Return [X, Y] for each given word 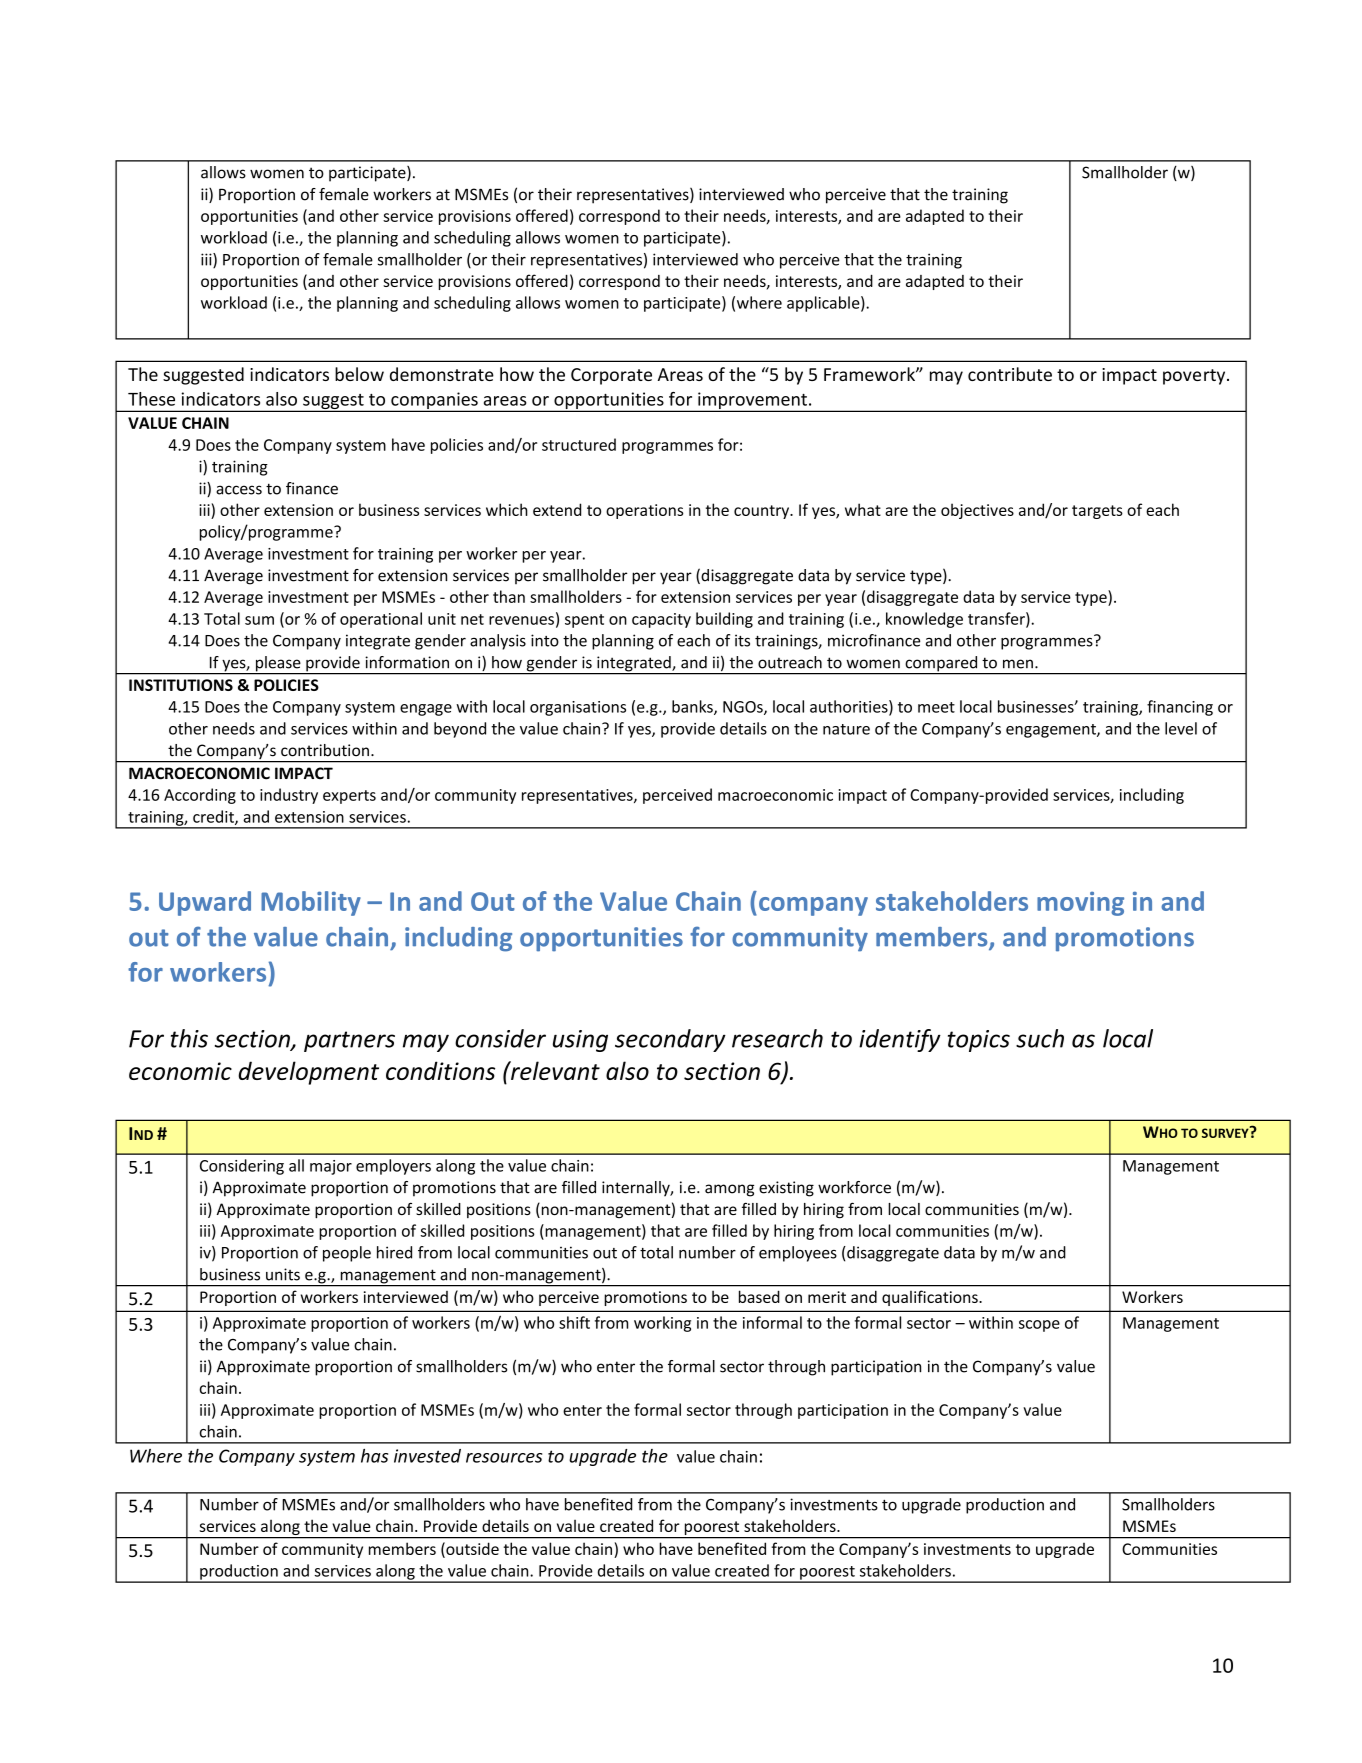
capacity [661, 620]
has [374, 1456]
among [729, 1190]
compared [941, 665]
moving [1080, 904]
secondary [670, 1040]
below [359, 374]
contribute [1010, 374]
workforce [854, 1187]
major [331, 1167]
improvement [752, 402]
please [278, 665]
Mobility [311, 903]
